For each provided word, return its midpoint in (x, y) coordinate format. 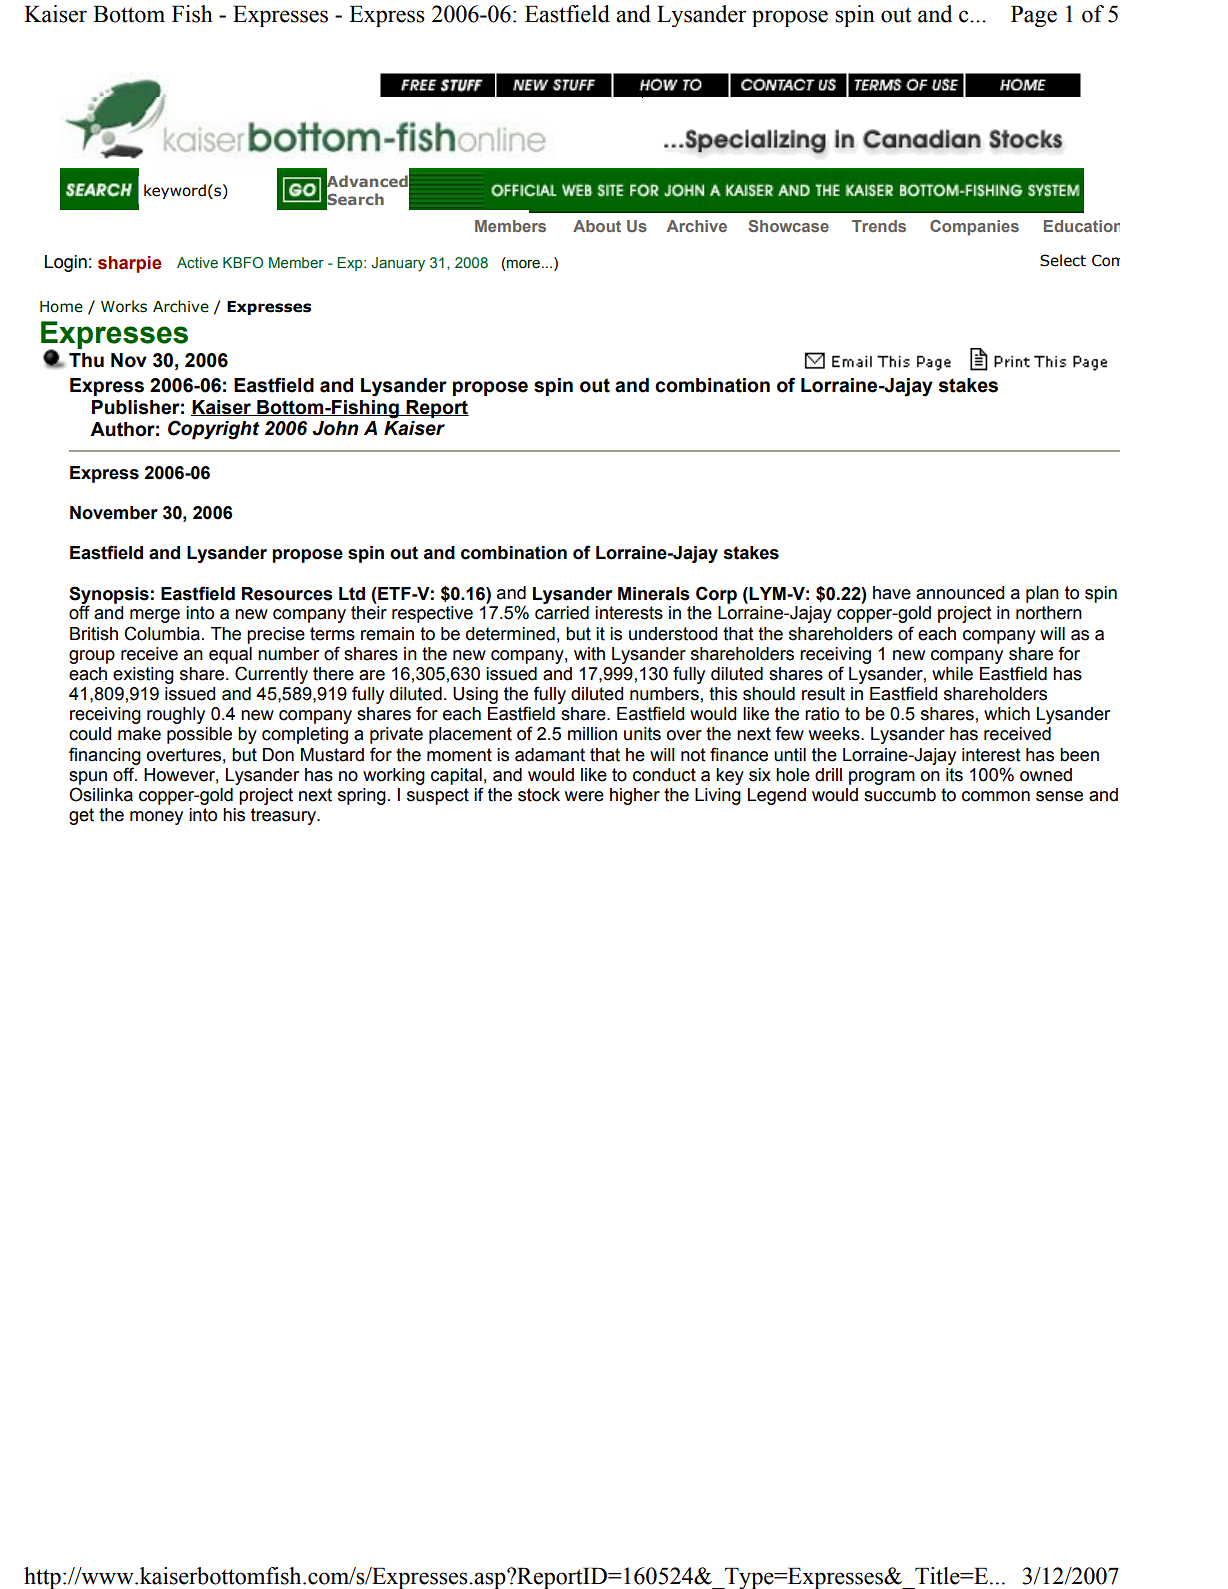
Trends (879, 226)
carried (562, 613)
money (156, 818)
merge (155, 616)
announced (960, 593)
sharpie (130, 264)
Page (1034, 16)
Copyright (214, 430)
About (597, 226)
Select (1063, 260)
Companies (974, 228)
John (335, 428)
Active (197, 263)
